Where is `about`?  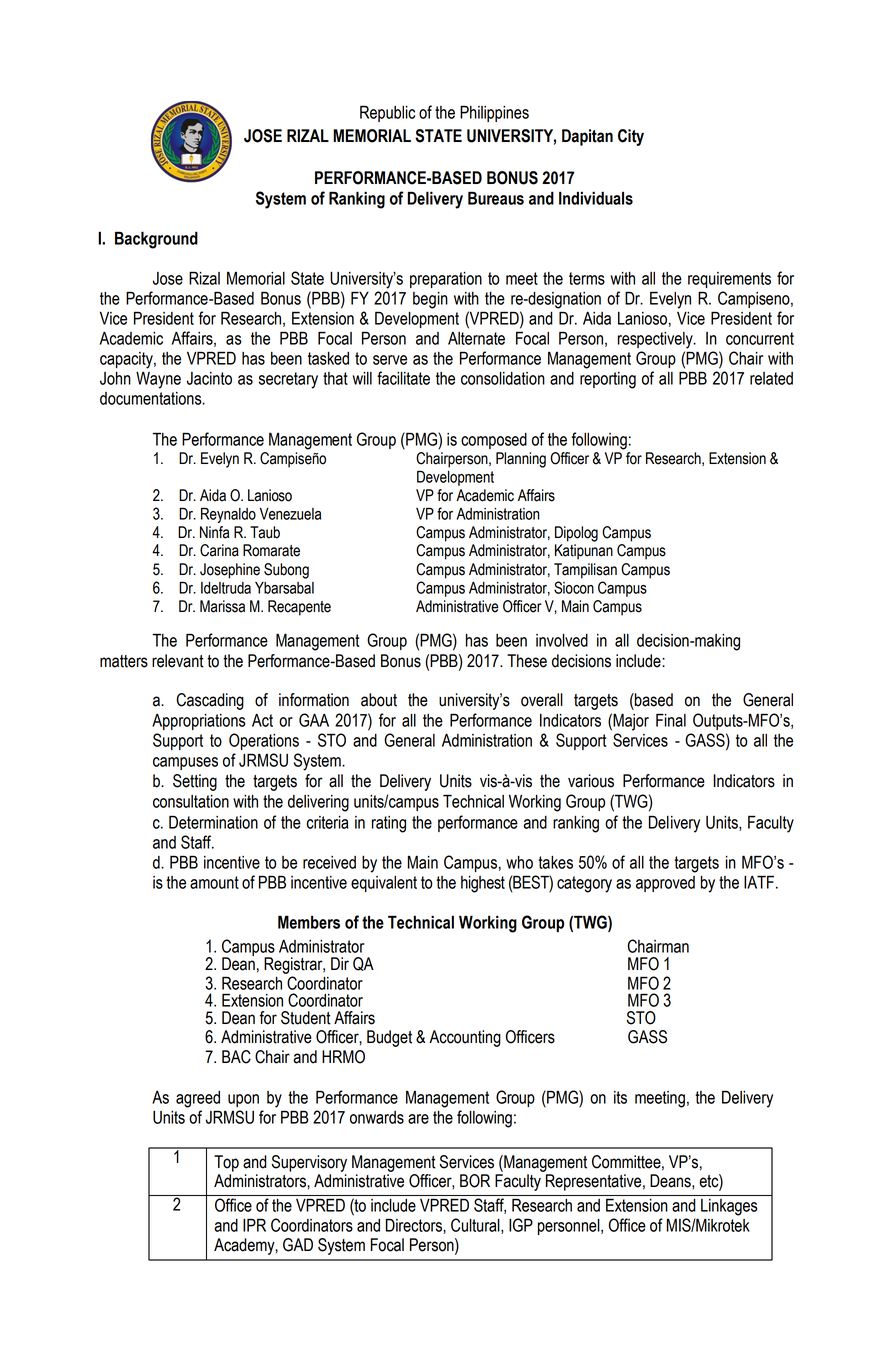 about is located at coordinates (379, 700).
